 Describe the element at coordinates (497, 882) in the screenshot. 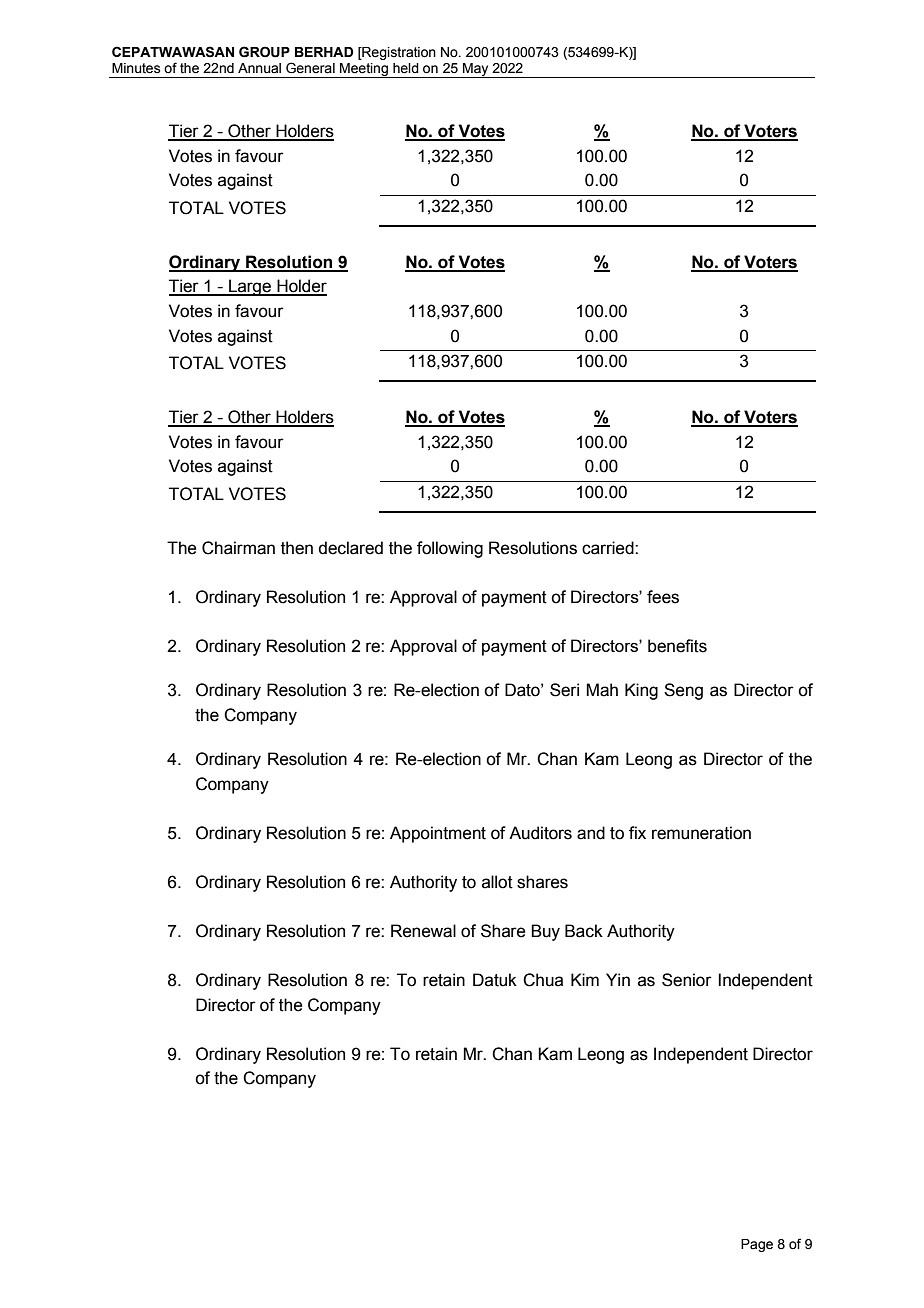

I see `allot` at that location.
